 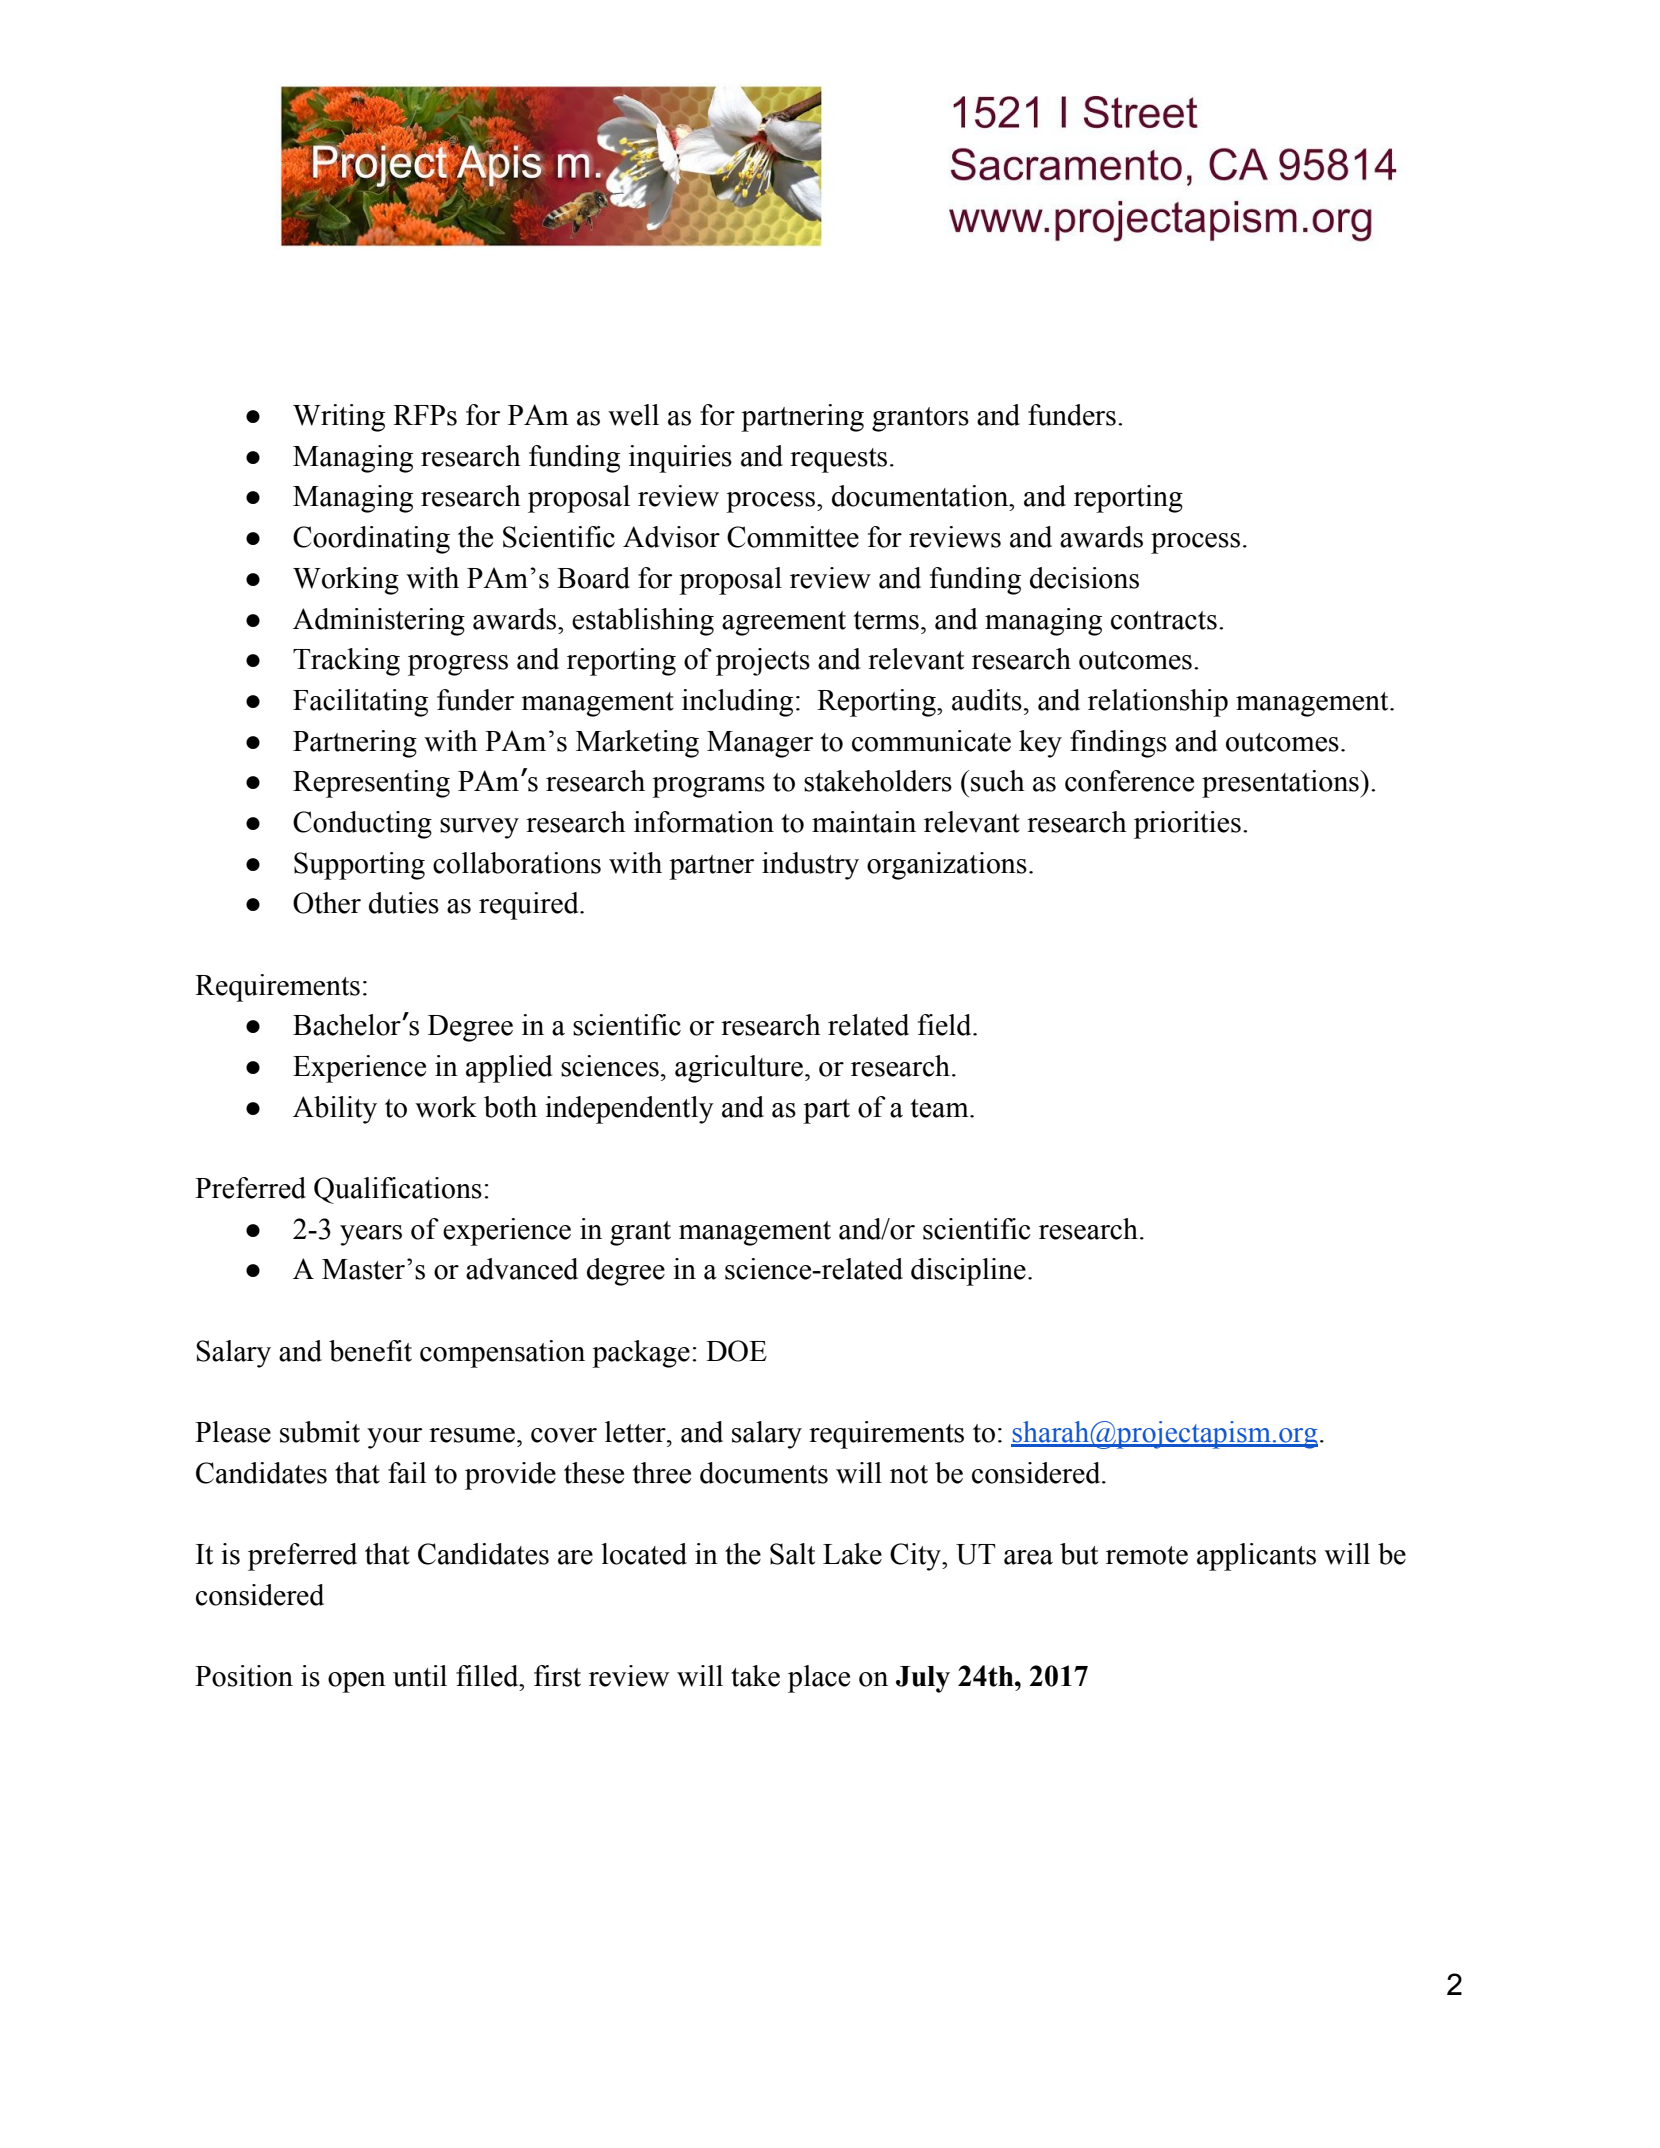 I want to click on Writing, so click(x=339, y=418).
